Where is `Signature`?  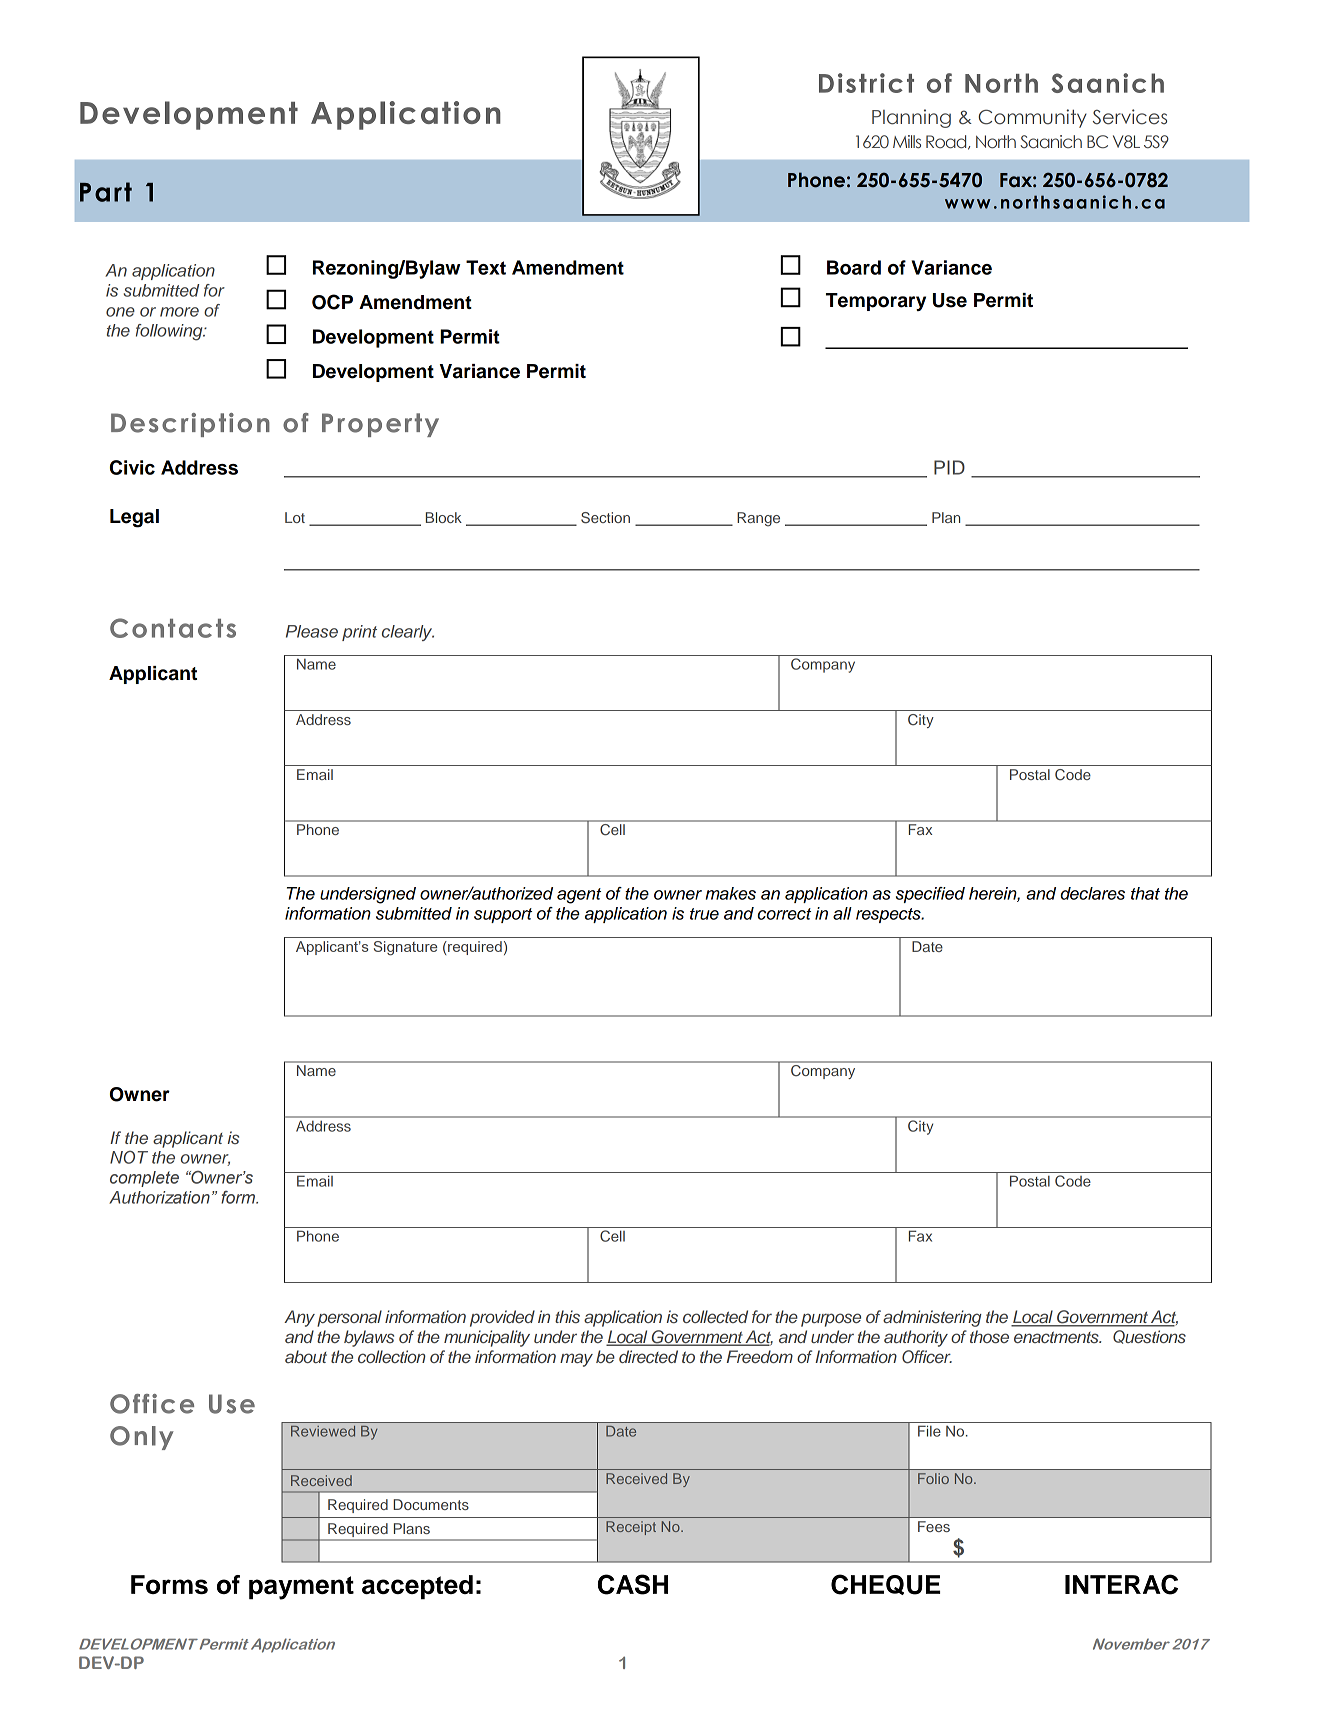
Signature is located at coordinates (405, 948).
